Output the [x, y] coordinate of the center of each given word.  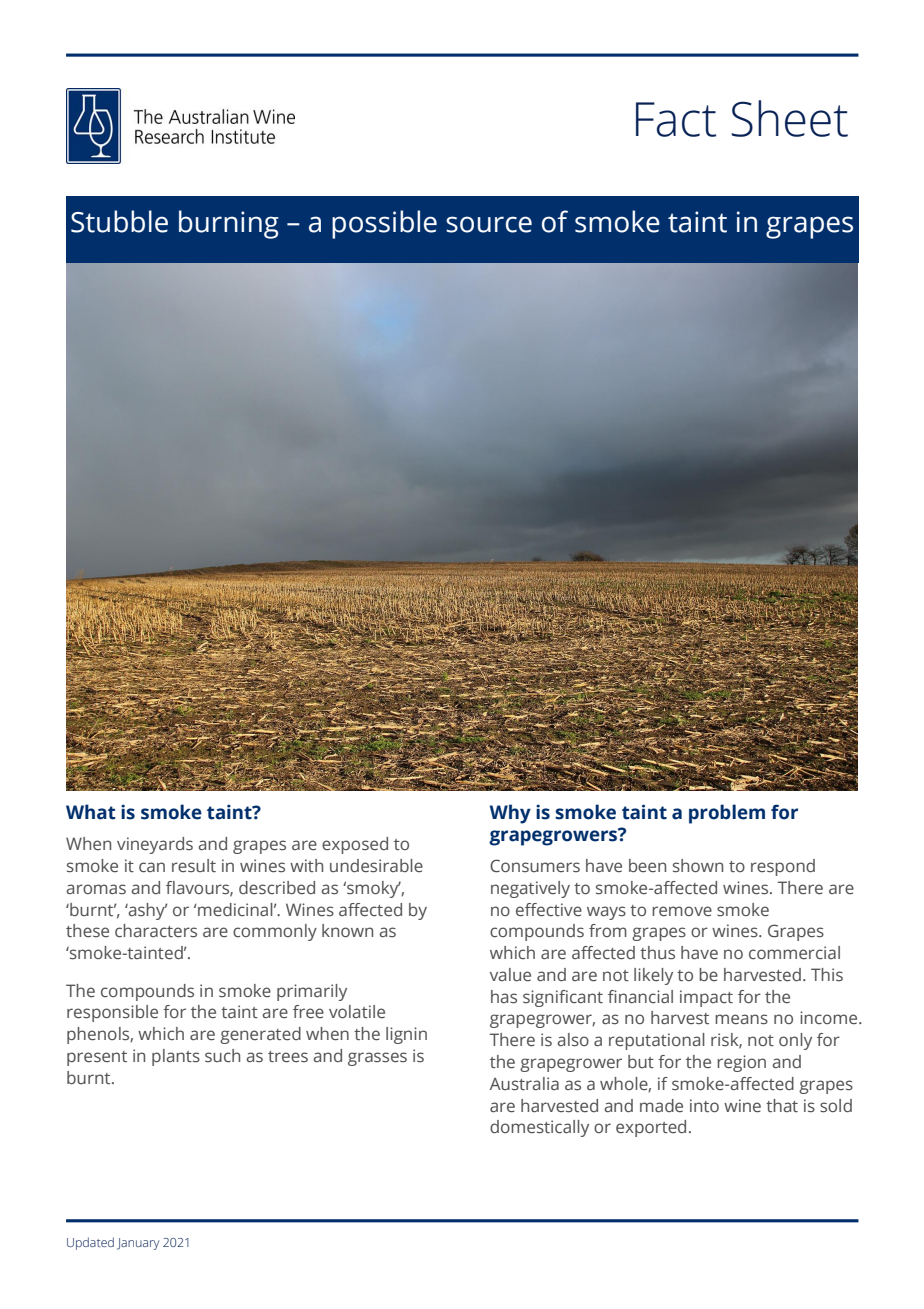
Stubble [119, 221]
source [489, 224]
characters [156, 931]
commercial [794, 952]
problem [727, 814]
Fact [676, 119]
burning [229, 224]
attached [606, 577]
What [91, 812]
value [510, 974]
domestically [539, 1128]
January [138, 1244]
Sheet [789, 118]
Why [510, 814]
